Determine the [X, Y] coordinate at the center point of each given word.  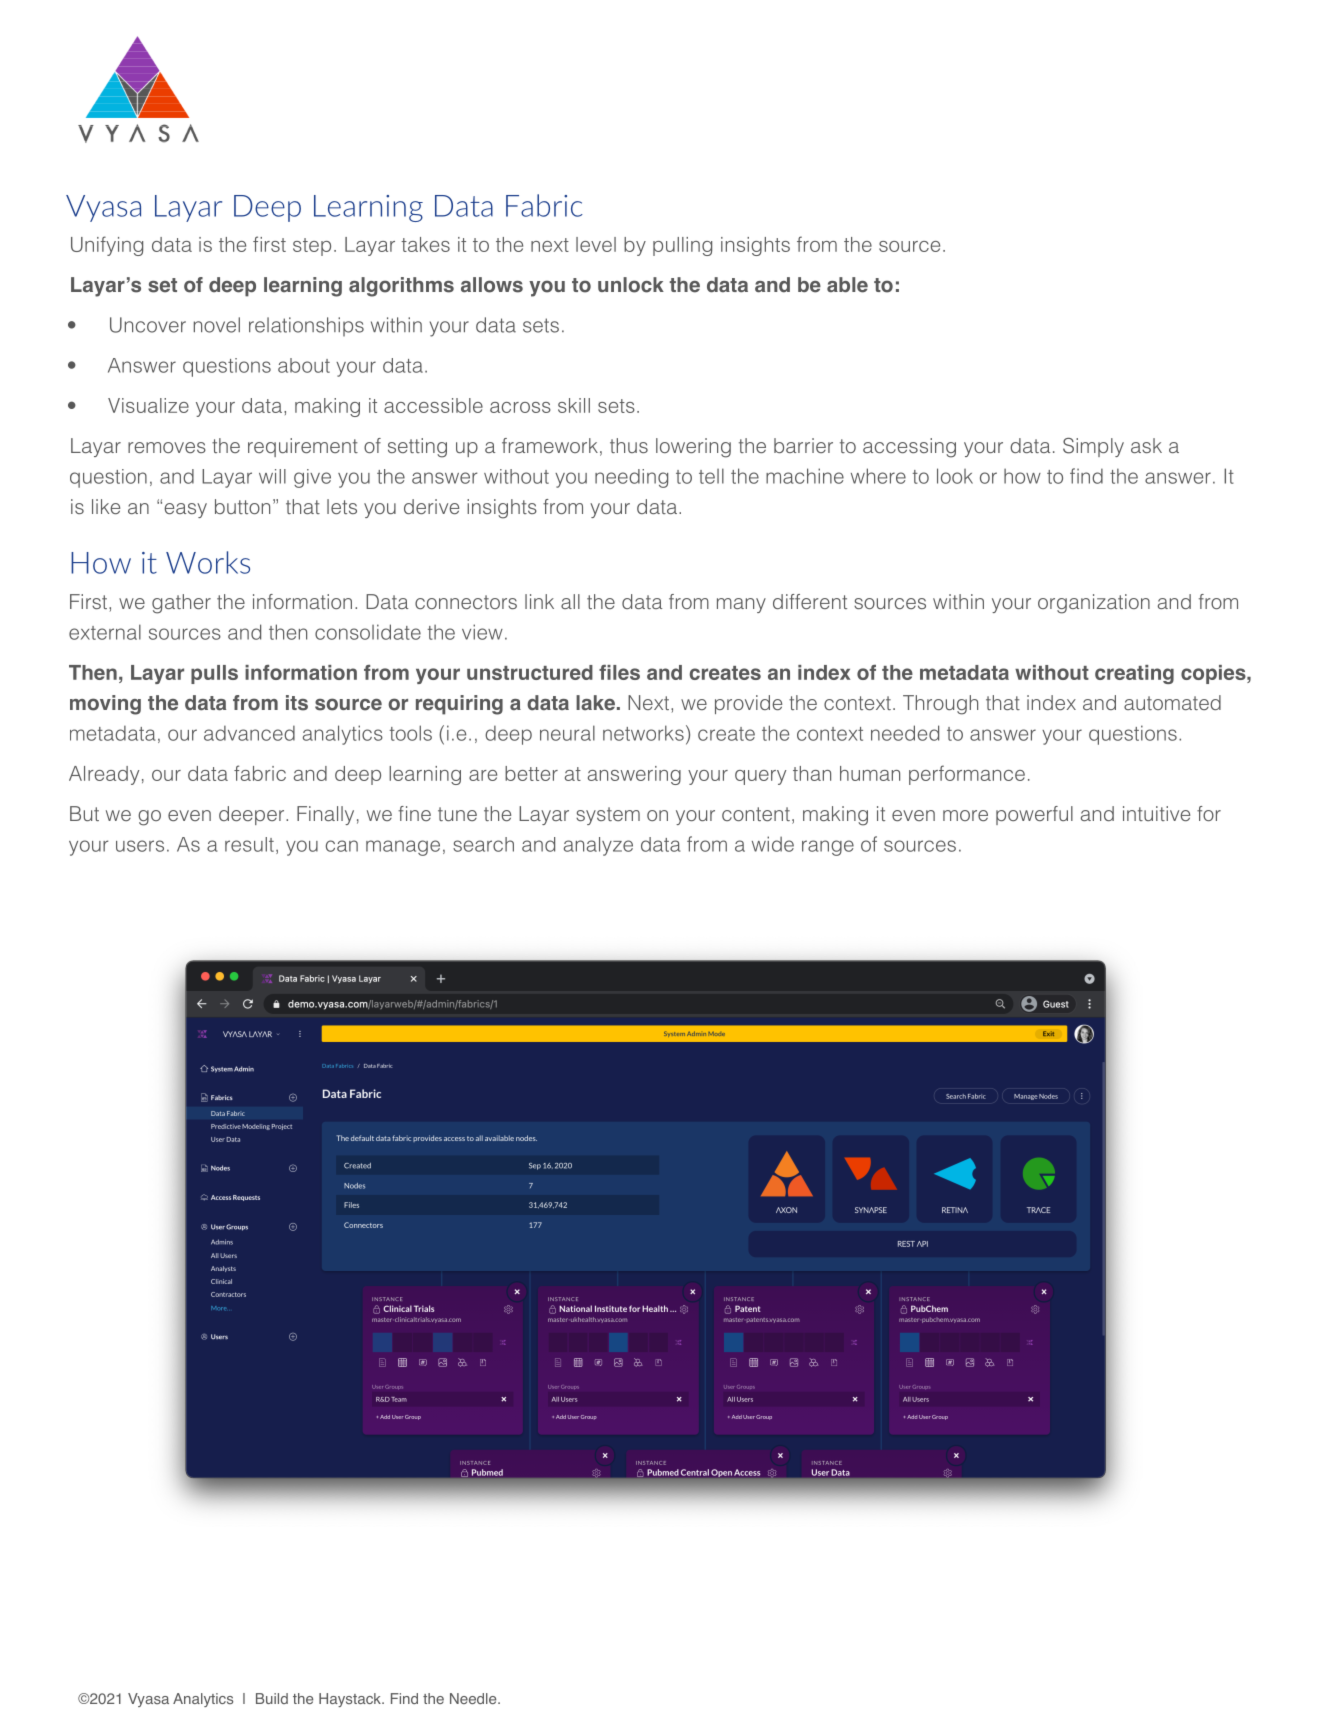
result [249, 844]
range [828, 848]
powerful [1034, 815]
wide [773, 844]
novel [217, 325]
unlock [631, 285]
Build [272, 1698]
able [847, 285]
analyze [598, 846]
